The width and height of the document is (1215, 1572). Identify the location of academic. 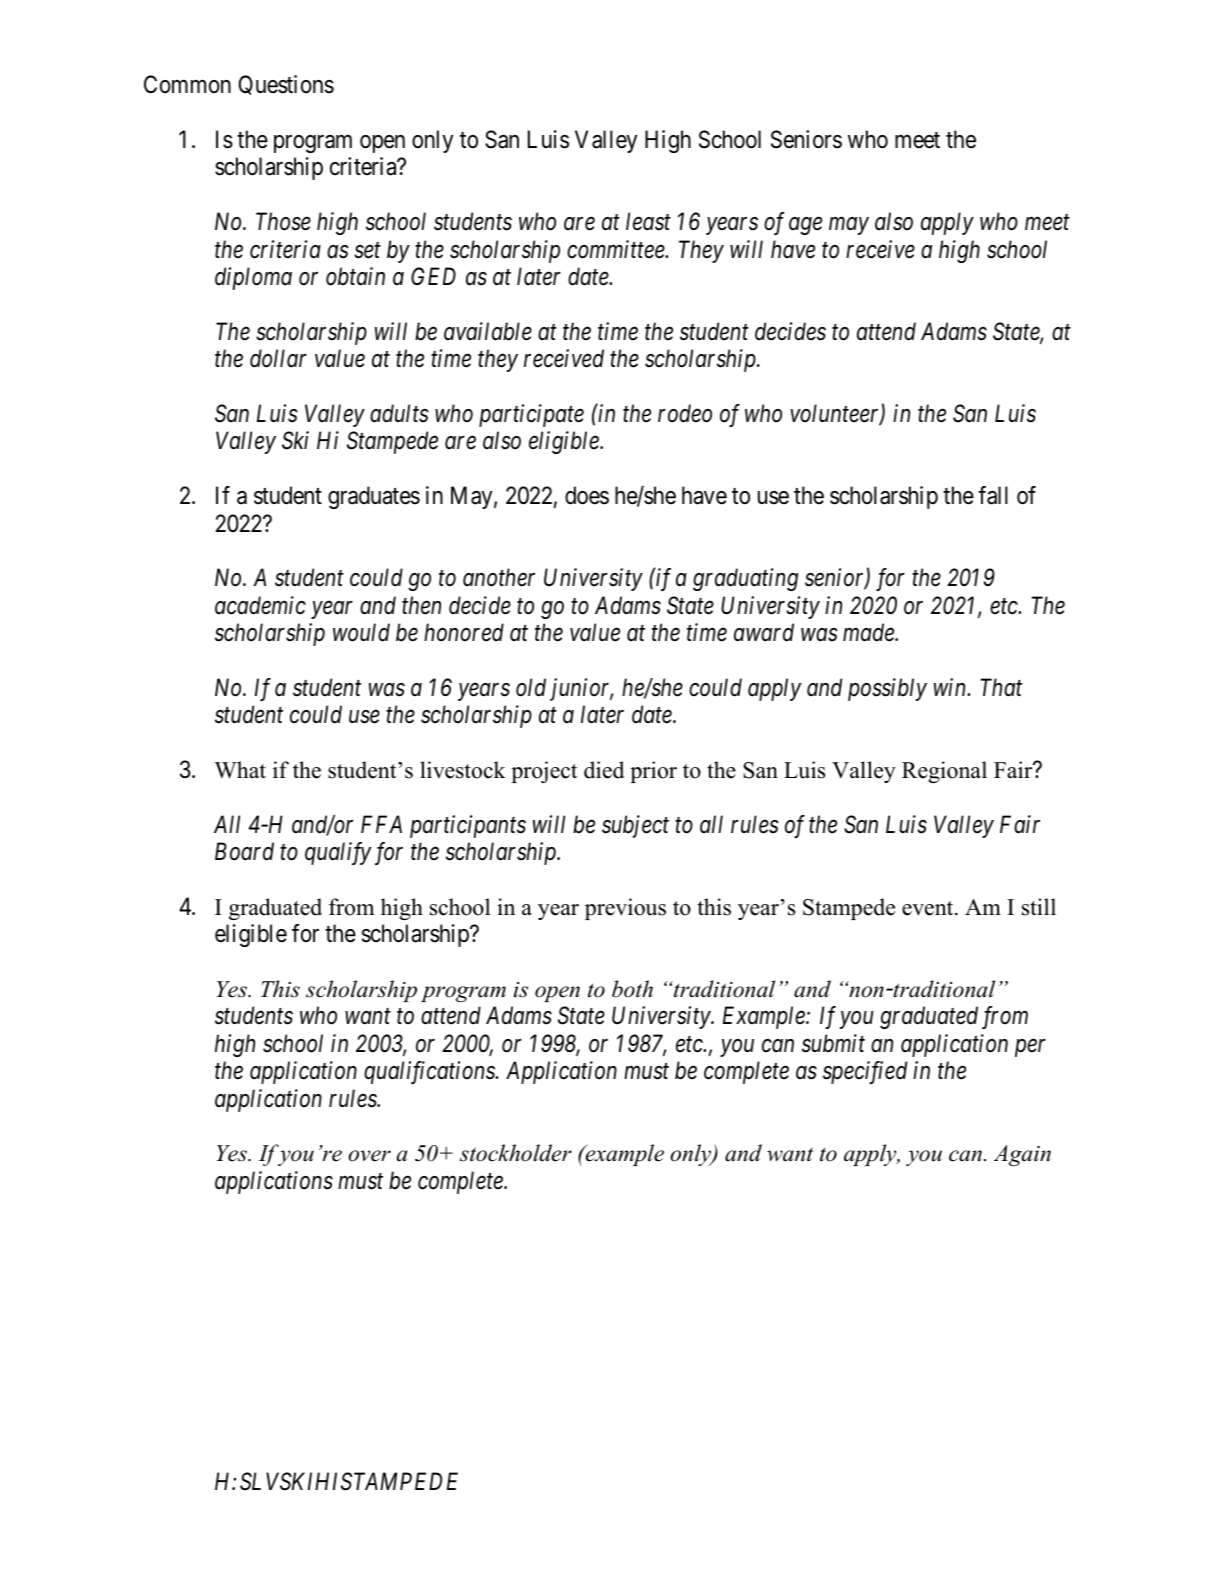
(260, 605).
